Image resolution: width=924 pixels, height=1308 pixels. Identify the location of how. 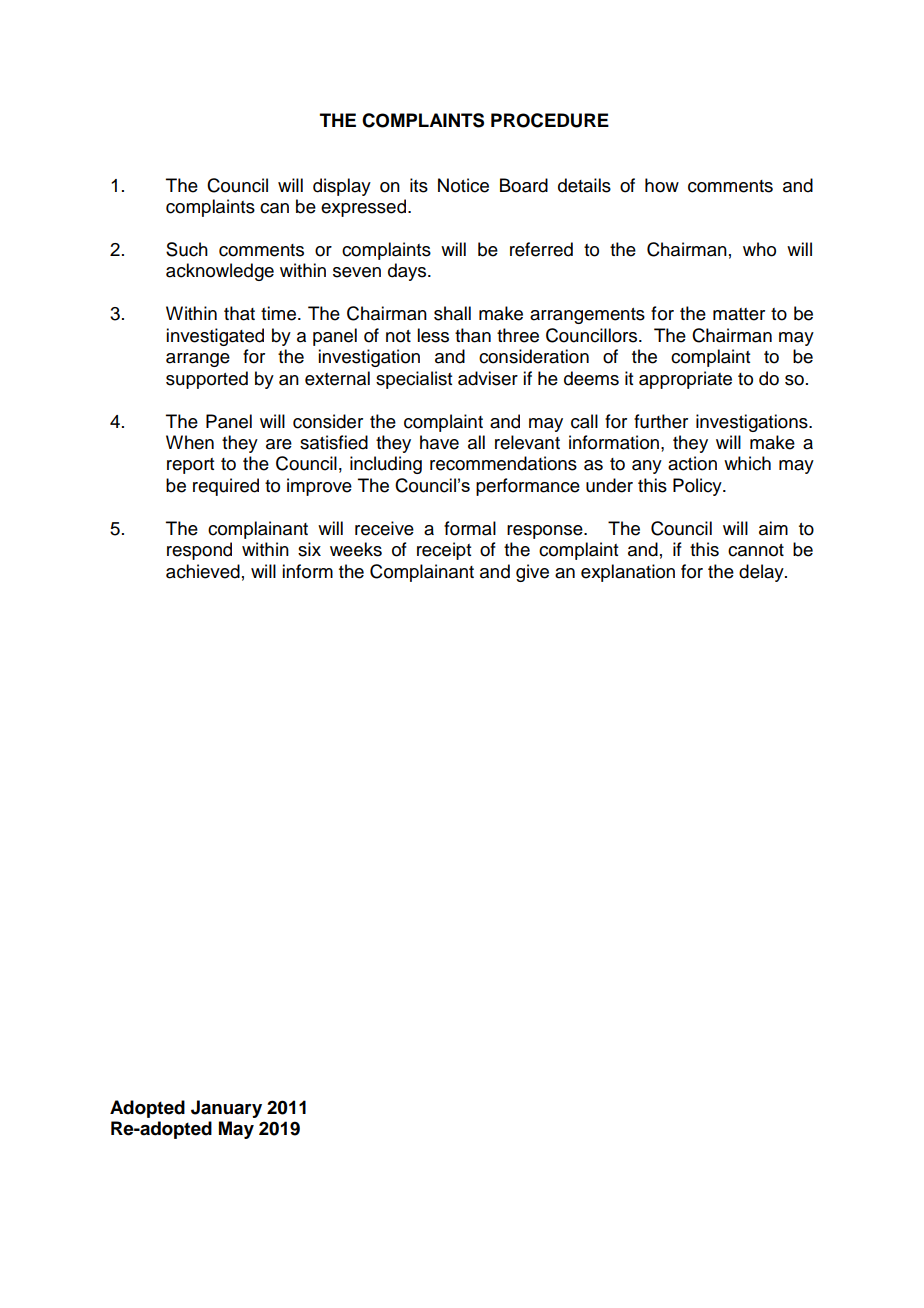
(662, 185).
